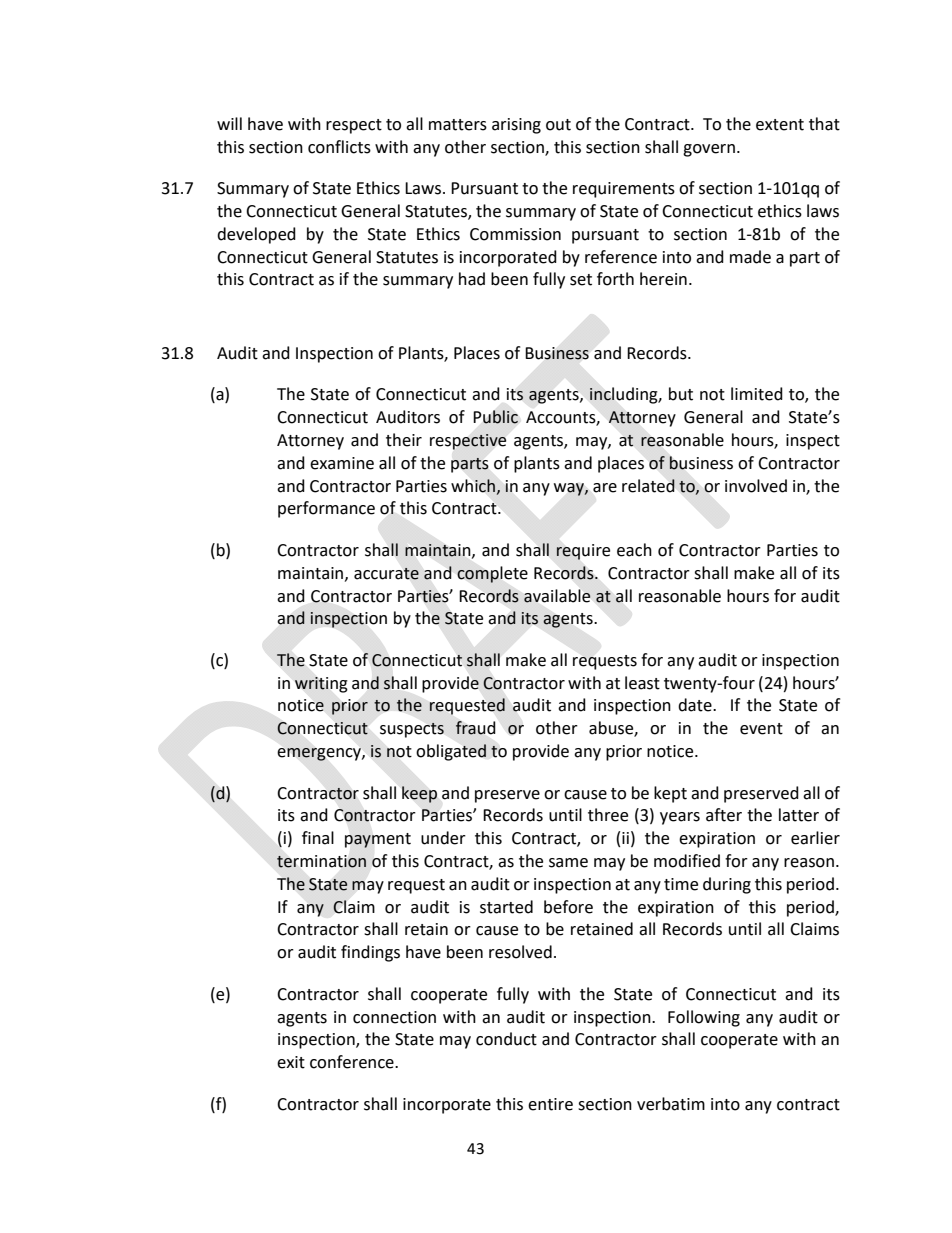 The height and width of the document is (1233, 952). I want to click on arising, so click(516, 126).
